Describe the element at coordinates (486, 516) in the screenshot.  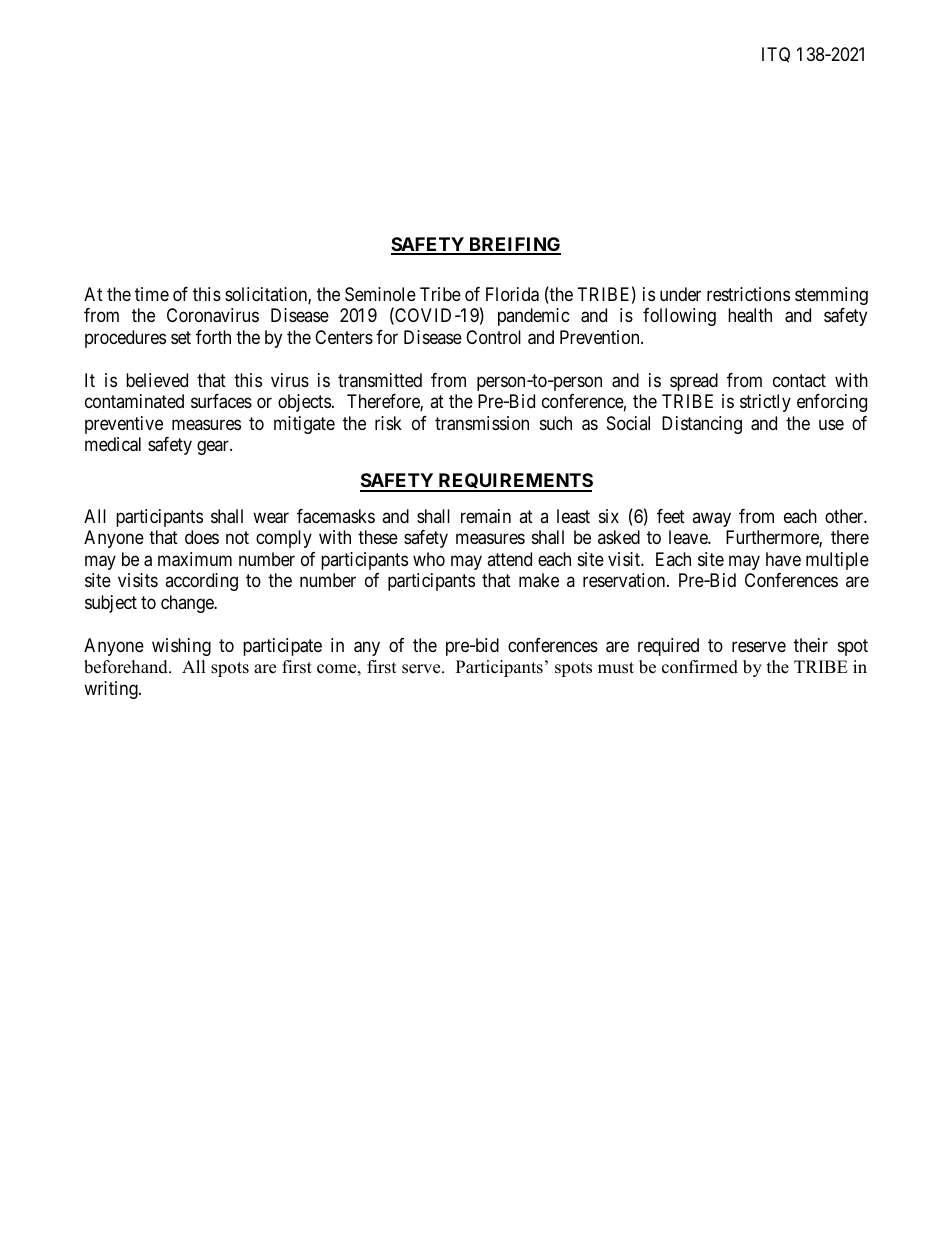
I see `remain` at that location.
